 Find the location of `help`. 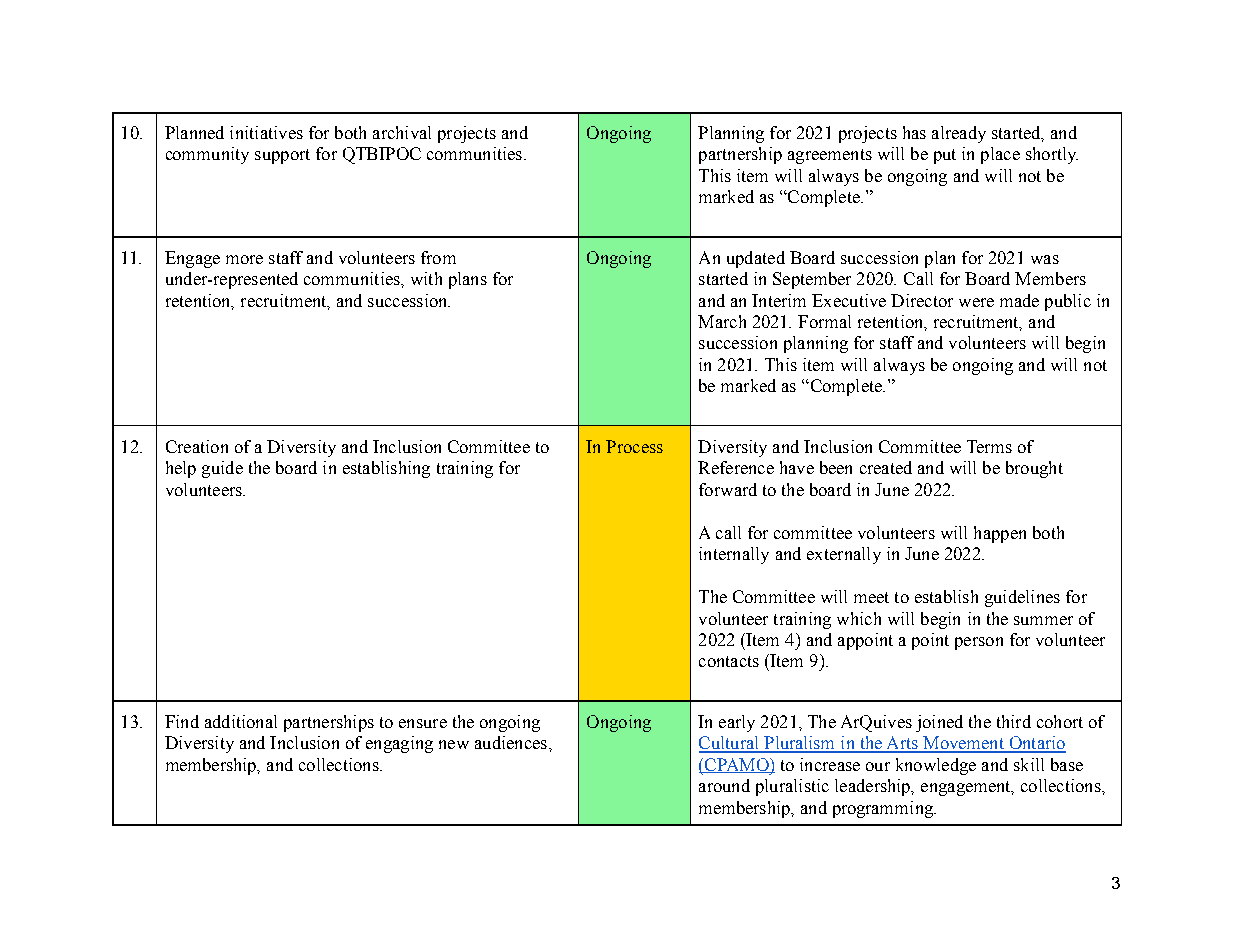

help is located at coordinates (181, 469).
